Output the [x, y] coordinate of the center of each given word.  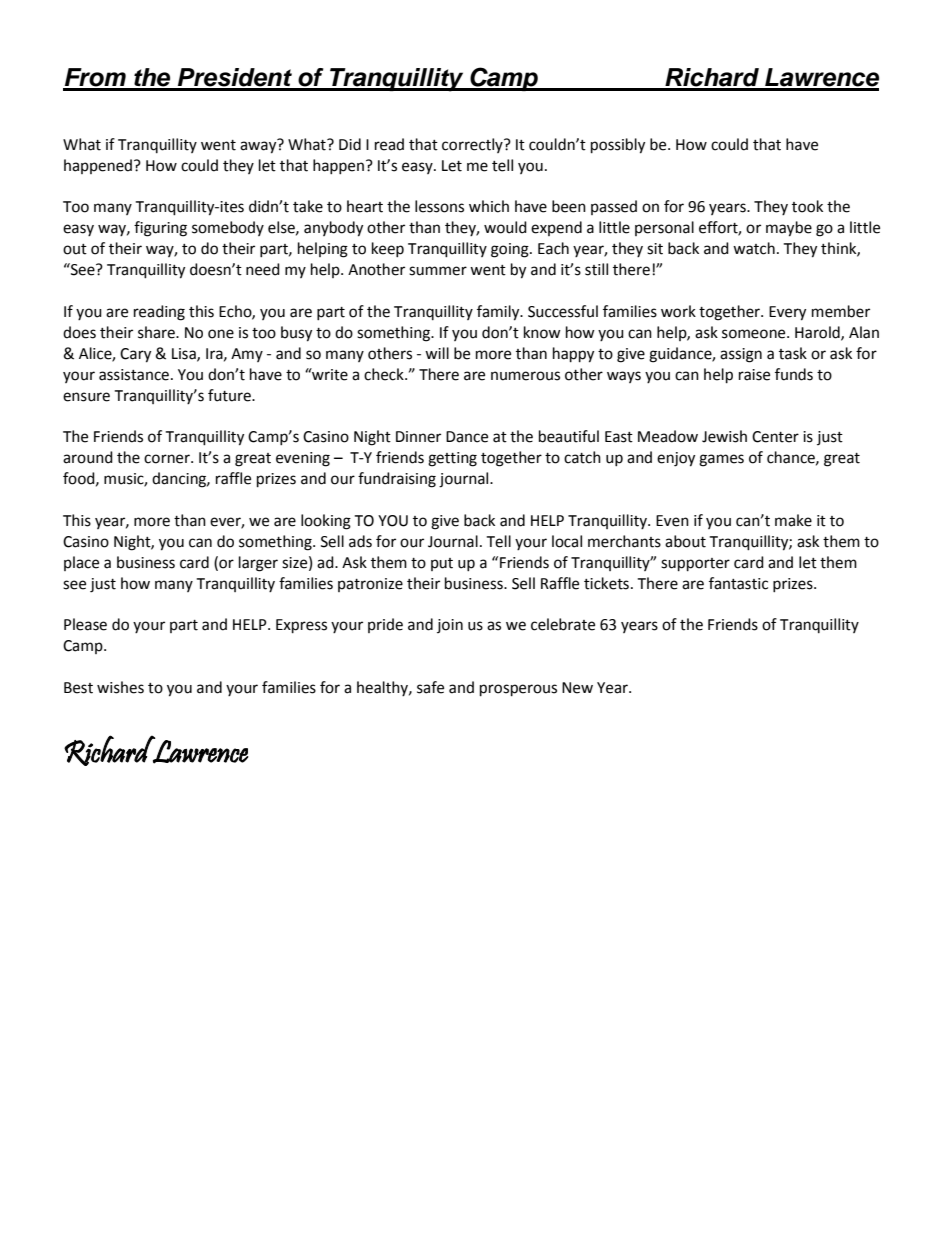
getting [452, 459]
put [442, 564]
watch [754, 248]
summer [438, 271]
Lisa [185, 354]
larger [258, 564]
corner [168, 459]
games [721, 460]
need [263, 269]
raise [754, 375]
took [807, 206]
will [437, 353]
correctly [473, 145]
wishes [120, 687]
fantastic [738, 583]
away [259, 146]
